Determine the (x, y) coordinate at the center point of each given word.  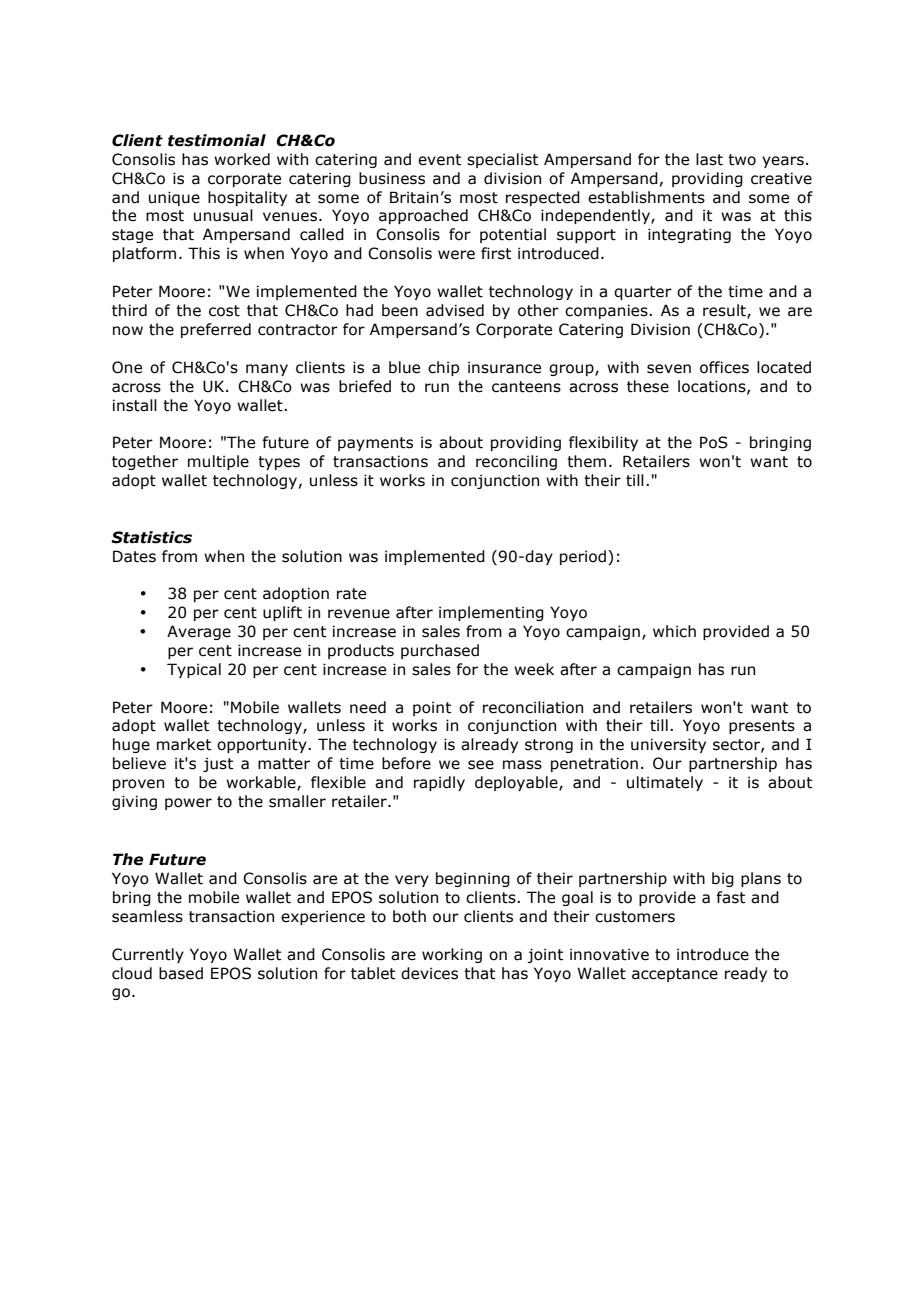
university (668, 745)
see (481, 765)
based (181, 973)
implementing (491, 613)
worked (242, 159)
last (709, 159)
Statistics (151, 537)
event (439, 160)
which (674, 631)
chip (443, 368)
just (218, 764)
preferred (216, 330)
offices (724, 367)
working (452, 955)
